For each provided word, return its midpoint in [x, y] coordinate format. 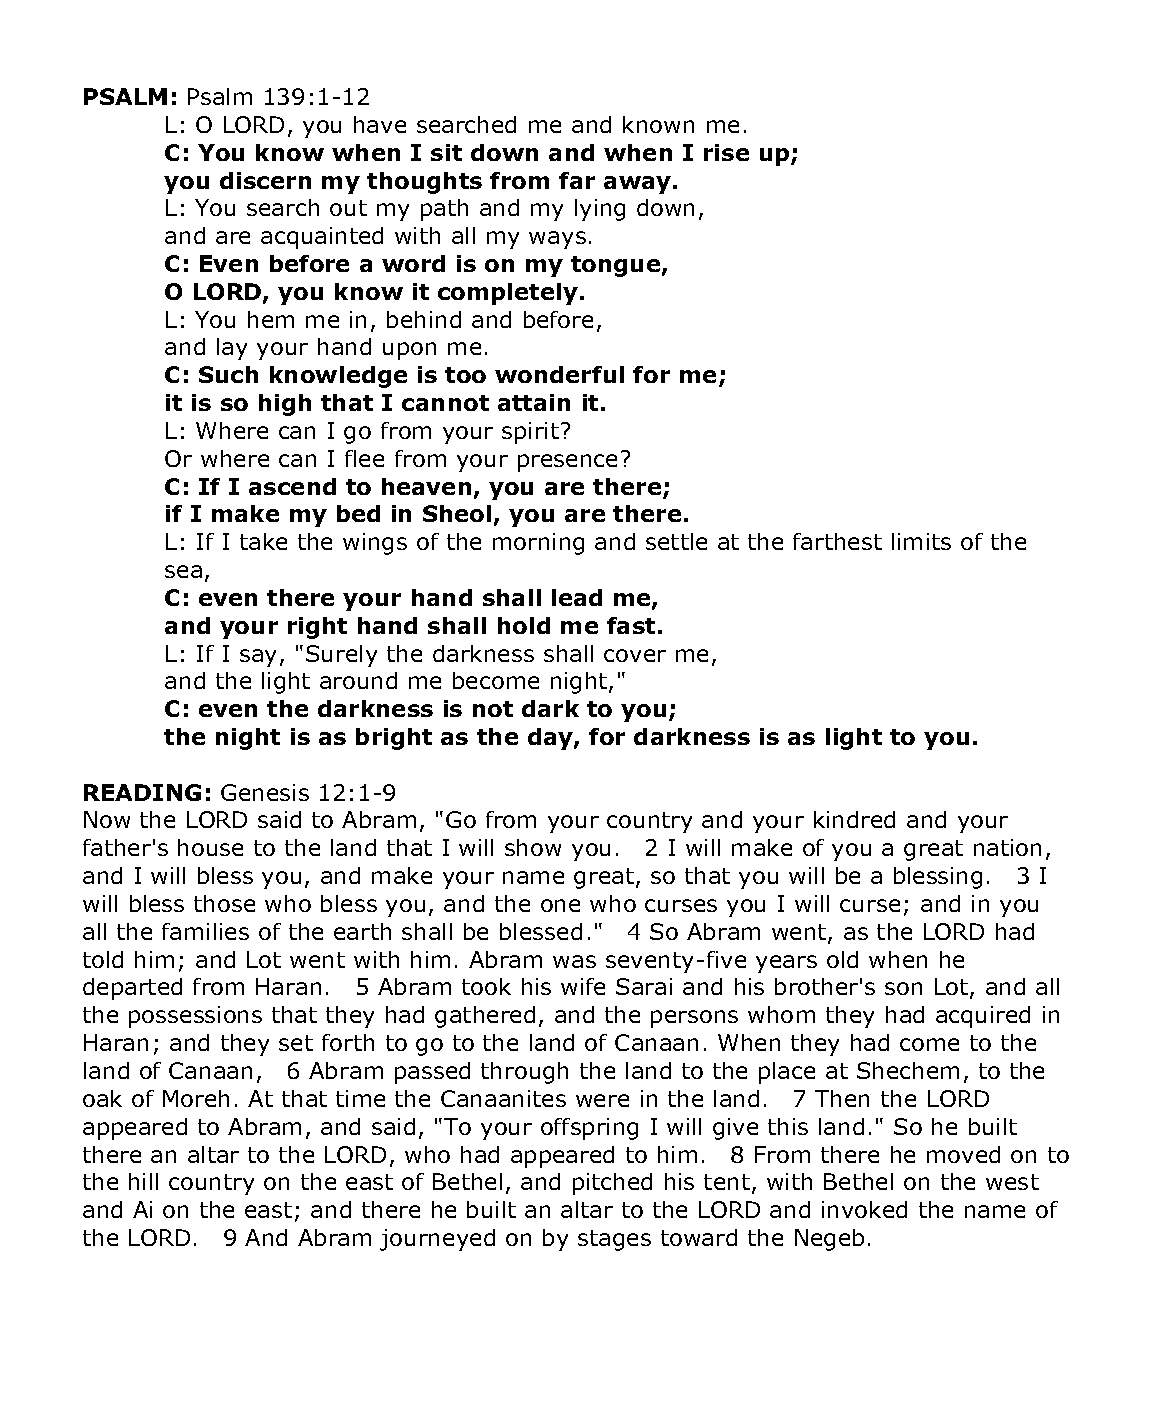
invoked [864, 1209]
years [786, 964]
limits [921, 541]
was [574, 961]
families [205, 931]
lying [600, 210]
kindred [854, 819]
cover [635, 655]
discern [265, 180]
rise [726, 152]
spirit [530, 433]
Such [228, 374]
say [258, 658]
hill [143, 1181]
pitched [612, 1184]
